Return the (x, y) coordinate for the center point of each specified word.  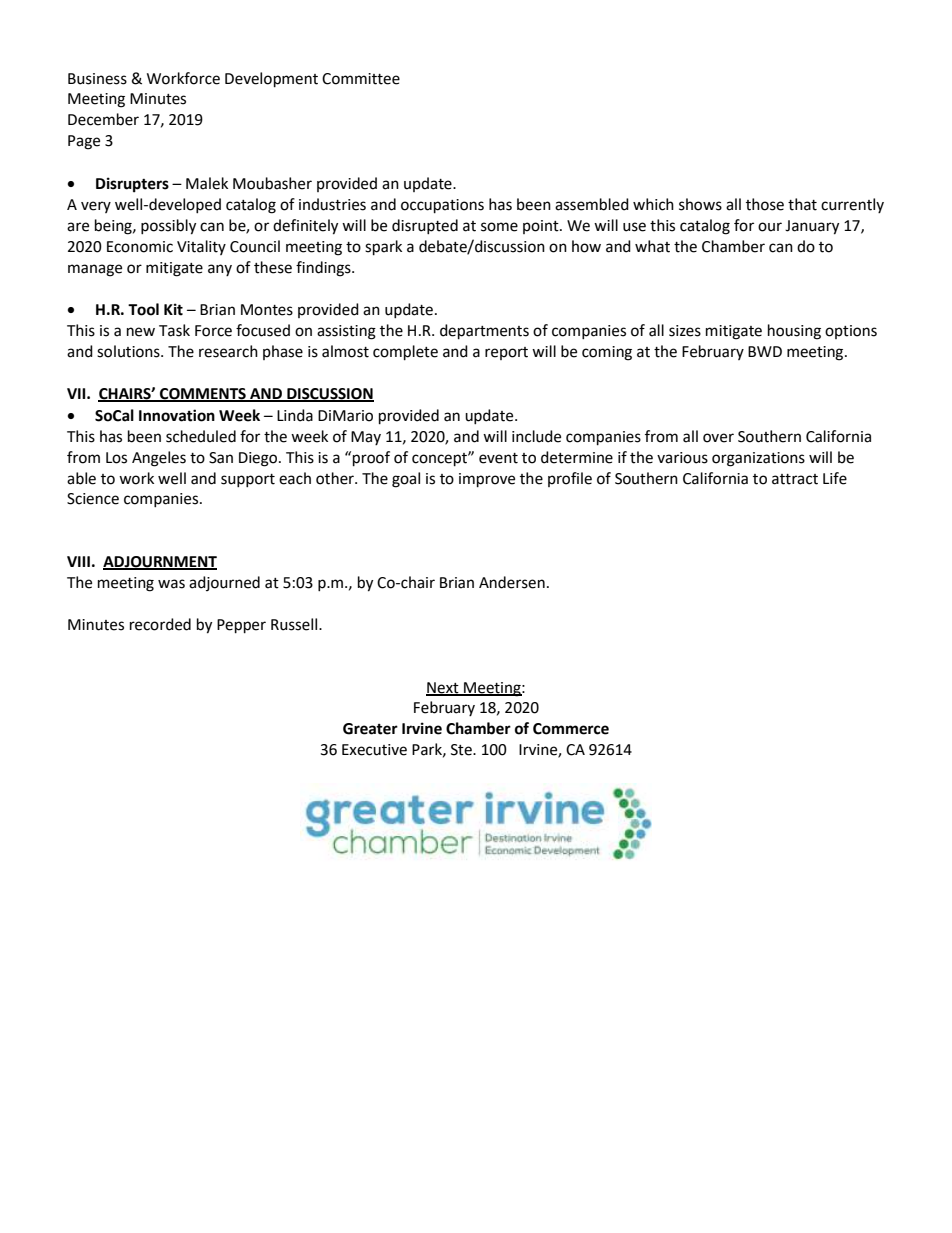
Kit (173, 309)
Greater (370, 729)
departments (484, 332)
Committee (361, 79)
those (765, 204)
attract (795, 479)
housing (794, 332)
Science (93, 499)
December (103, 119)
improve (487, 480)
